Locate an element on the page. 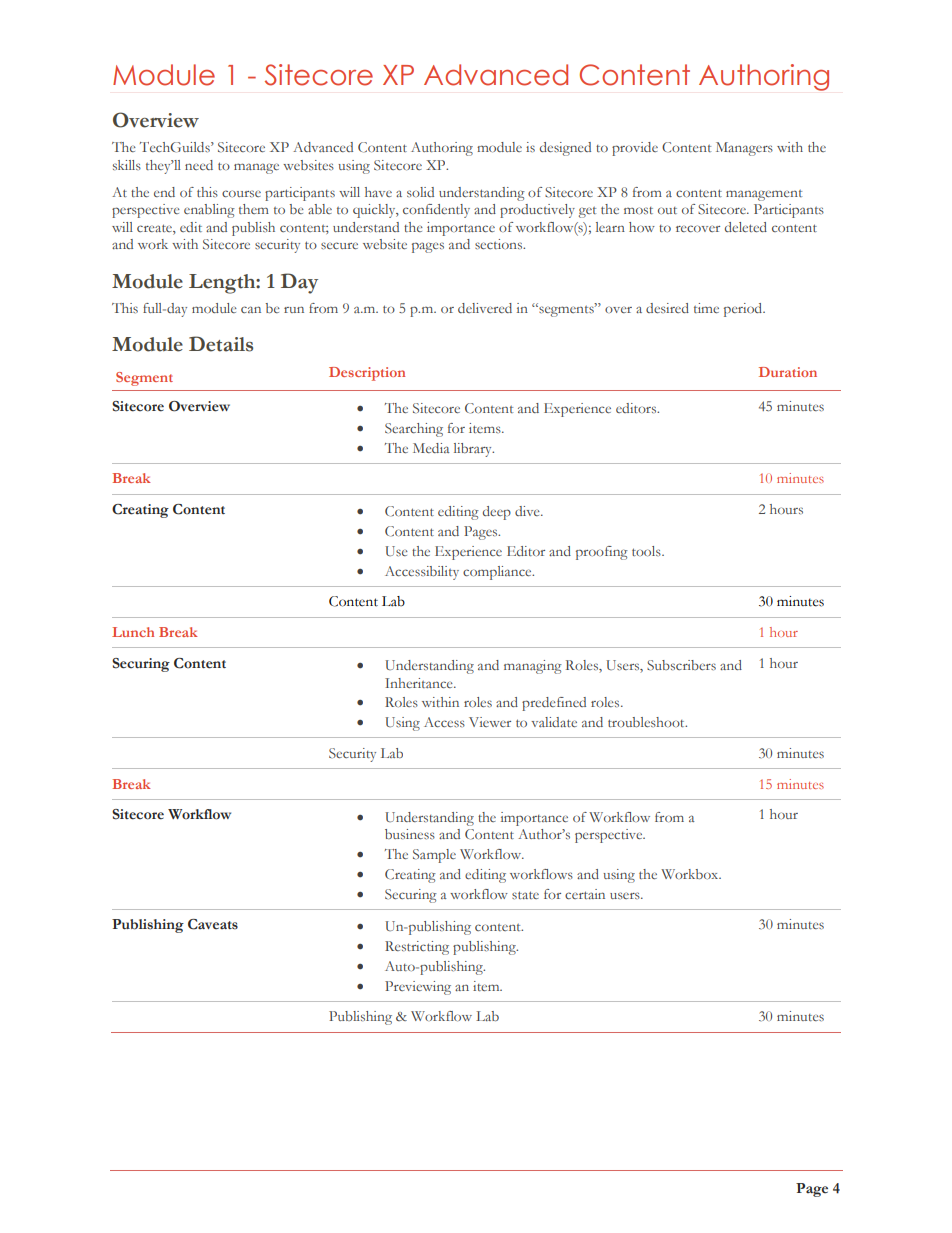 Image resolution: width=952 pixels, height=1233 pixels. solid is located at coordinates (420, 192).
